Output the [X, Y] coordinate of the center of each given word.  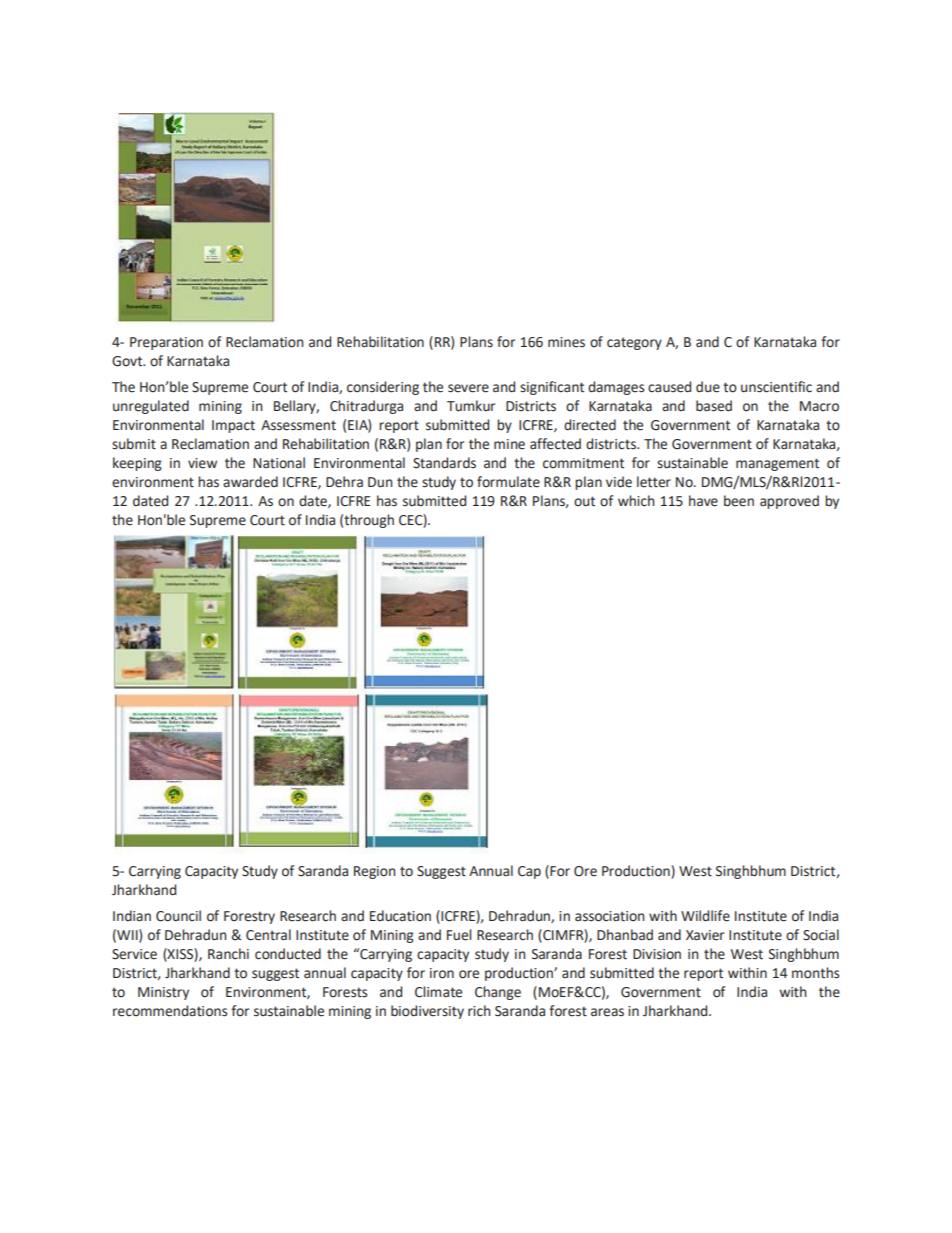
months [815, 973]
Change [498, 993]
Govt [128, 361]
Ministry [163, 993]
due [708, 387]
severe [468, 388]
